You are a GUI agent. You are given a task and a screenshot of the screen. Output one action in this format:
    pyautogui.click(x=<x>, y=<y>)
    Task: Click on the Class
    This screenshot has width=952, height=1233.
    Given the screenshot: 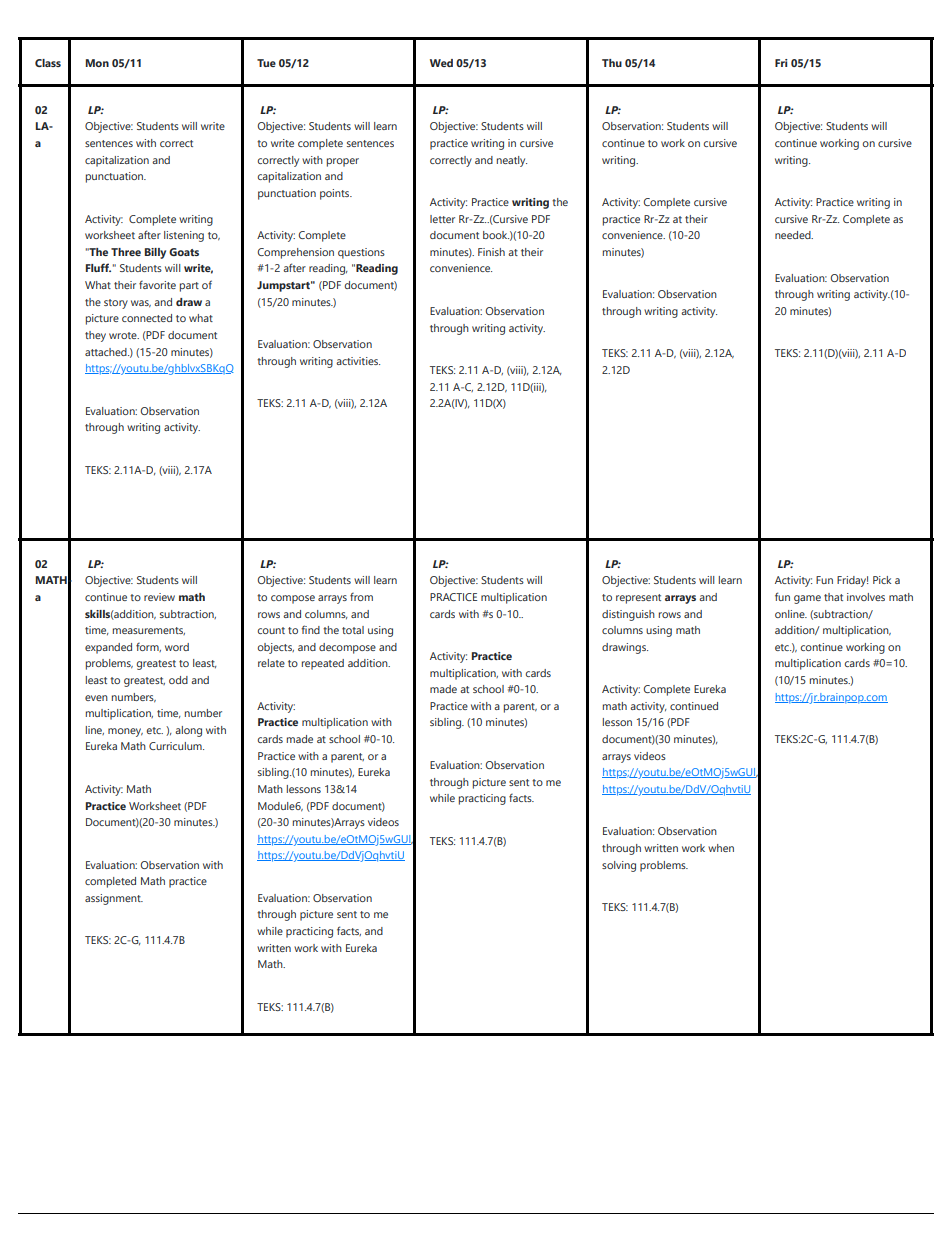 What is the action you would take?
    pyautogui.click(x=48, y=63)
